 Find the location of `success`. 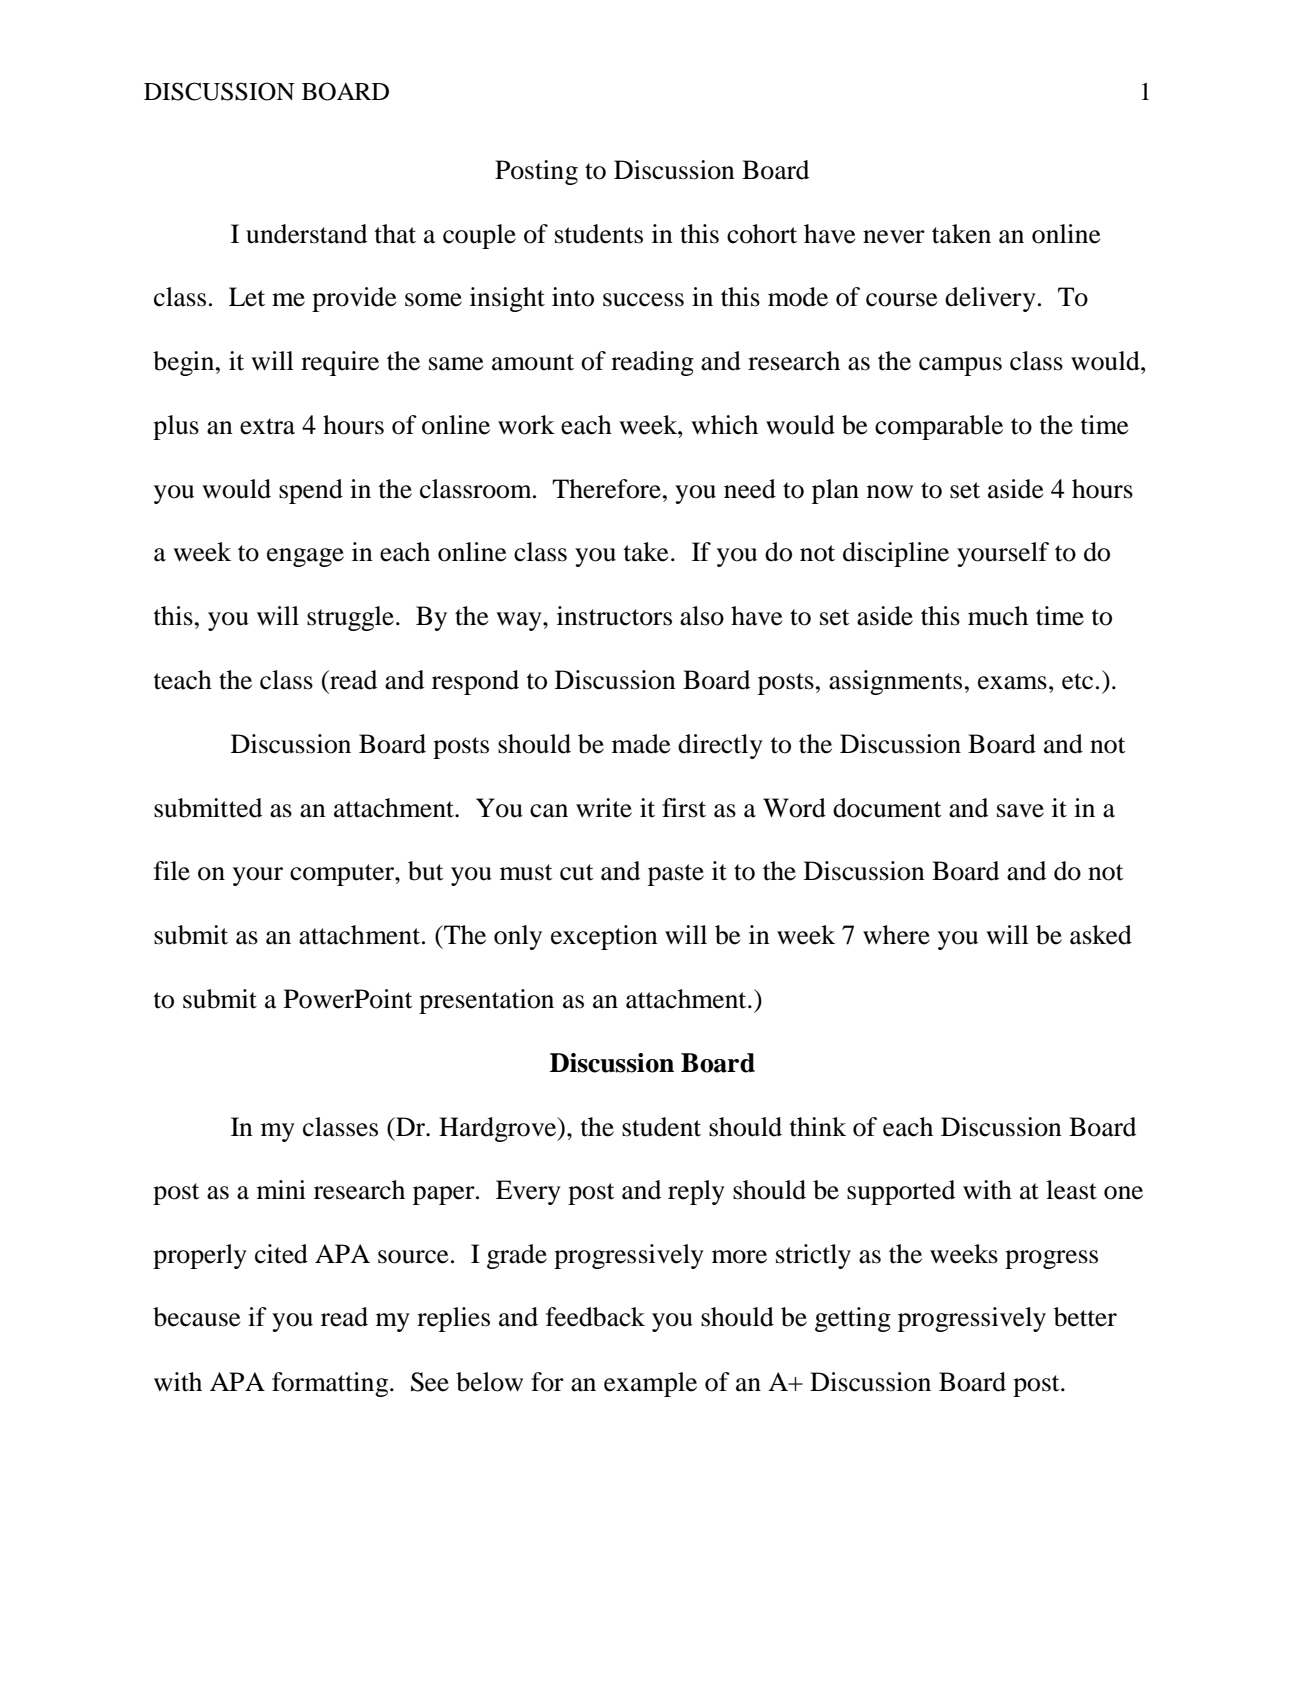

success is located at coordinates (643, 300).
